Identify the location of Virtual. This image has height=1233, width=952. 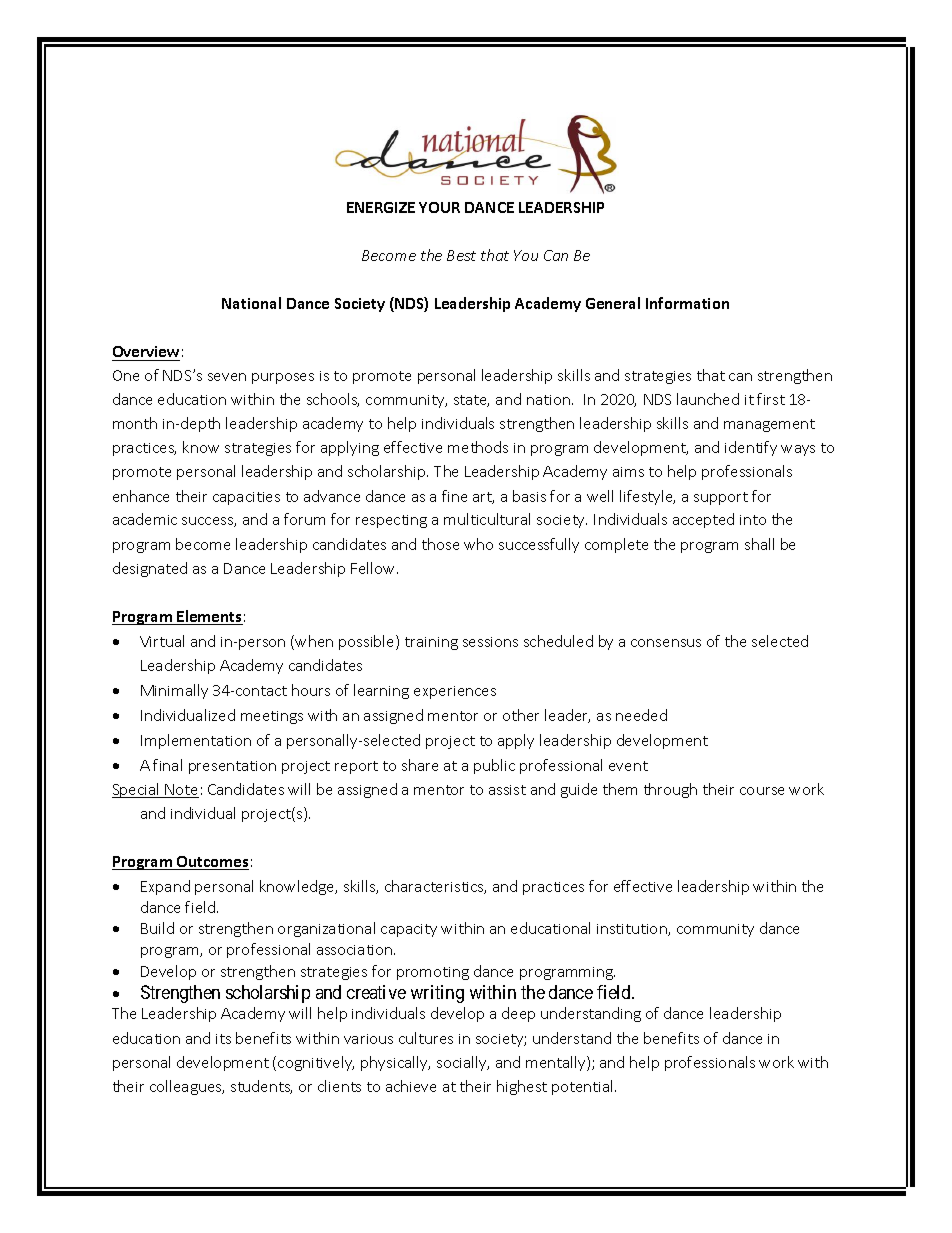
(162, 641).
